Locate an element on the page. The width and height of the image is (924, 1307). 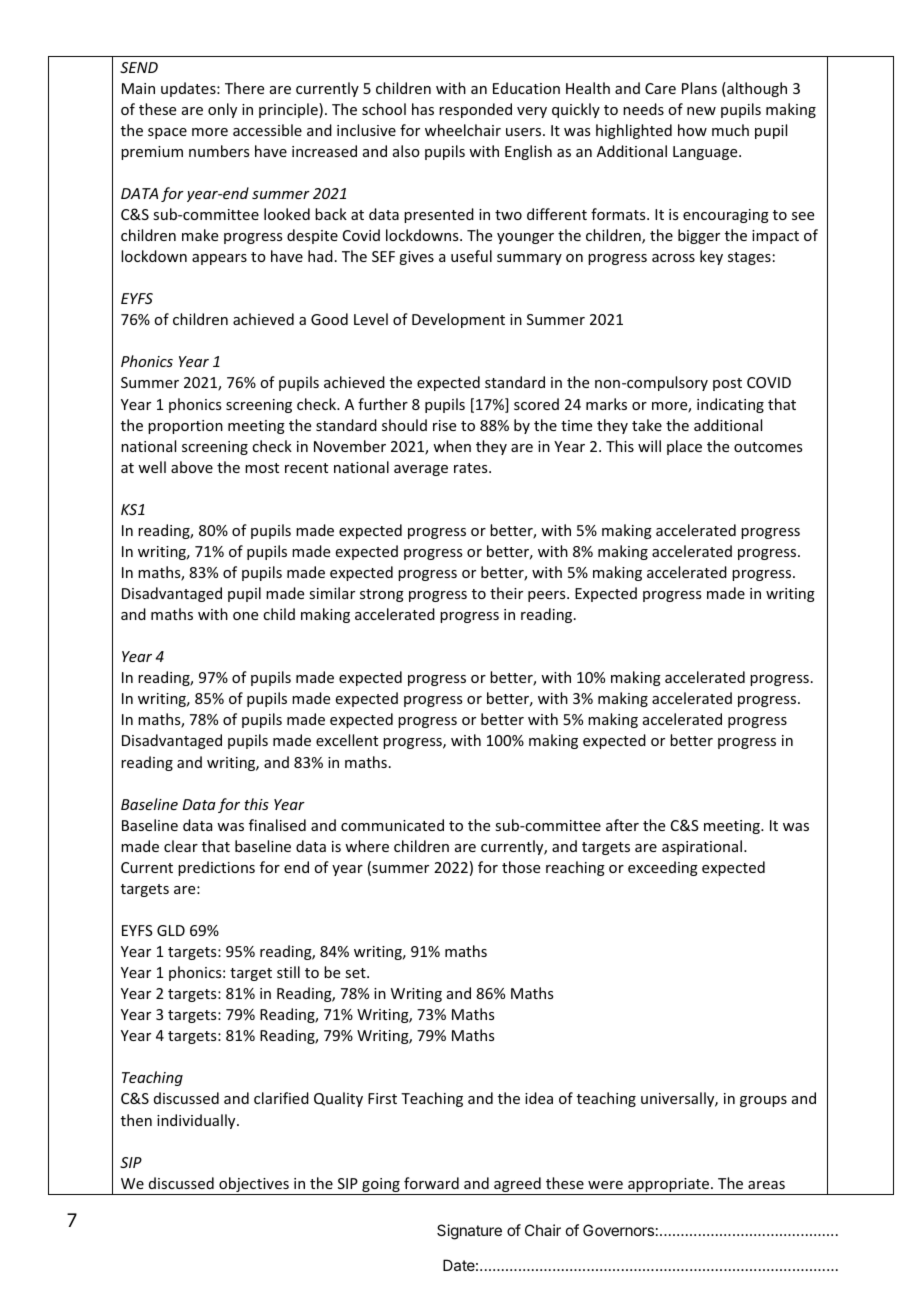
areas is located at coordinates (766, 1185).
